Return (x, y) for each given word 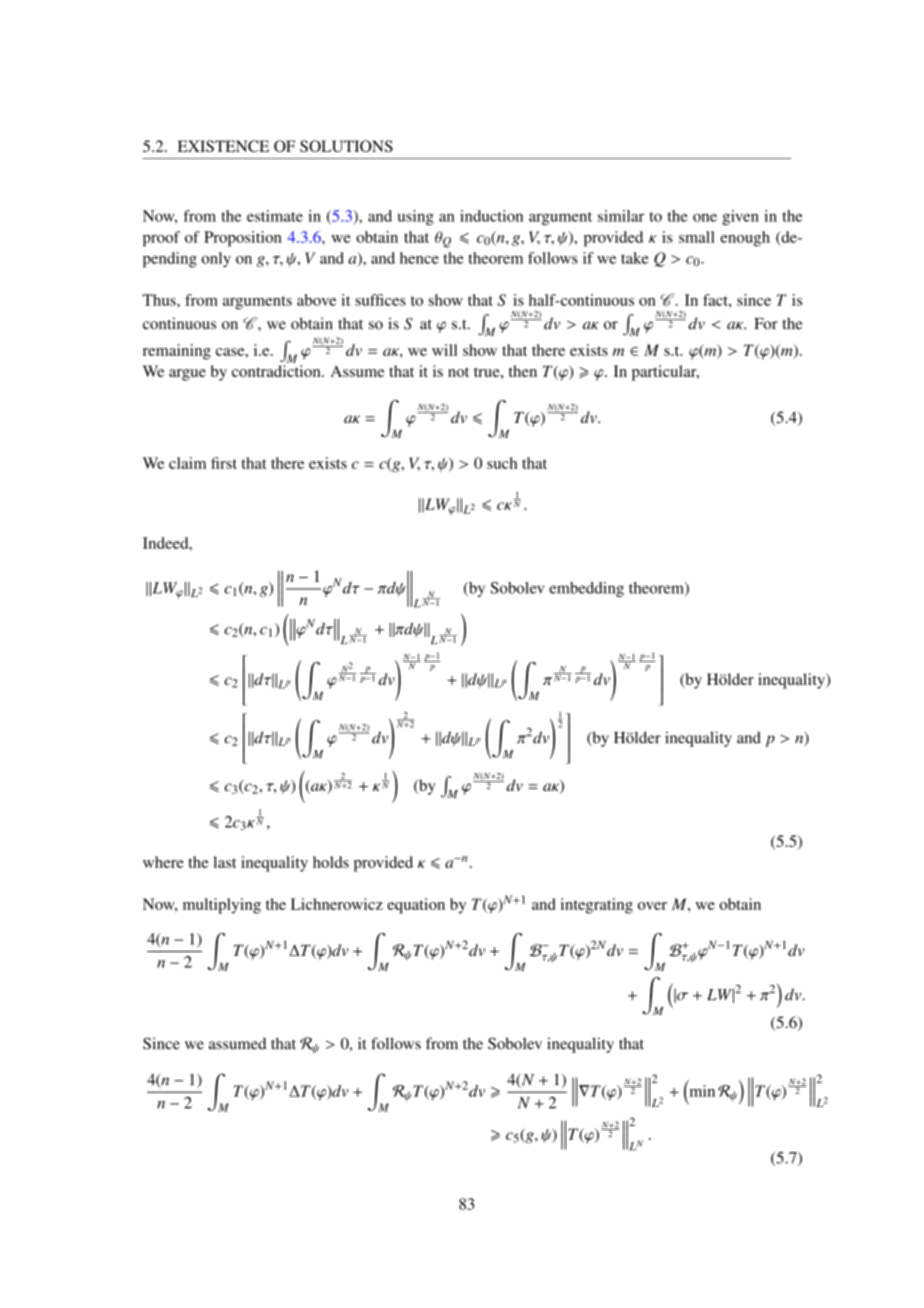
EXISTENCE (223, 146)
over (652, 906)
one (705, 217)
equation (416, 906)
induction (491, 216)
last (224, 862)
